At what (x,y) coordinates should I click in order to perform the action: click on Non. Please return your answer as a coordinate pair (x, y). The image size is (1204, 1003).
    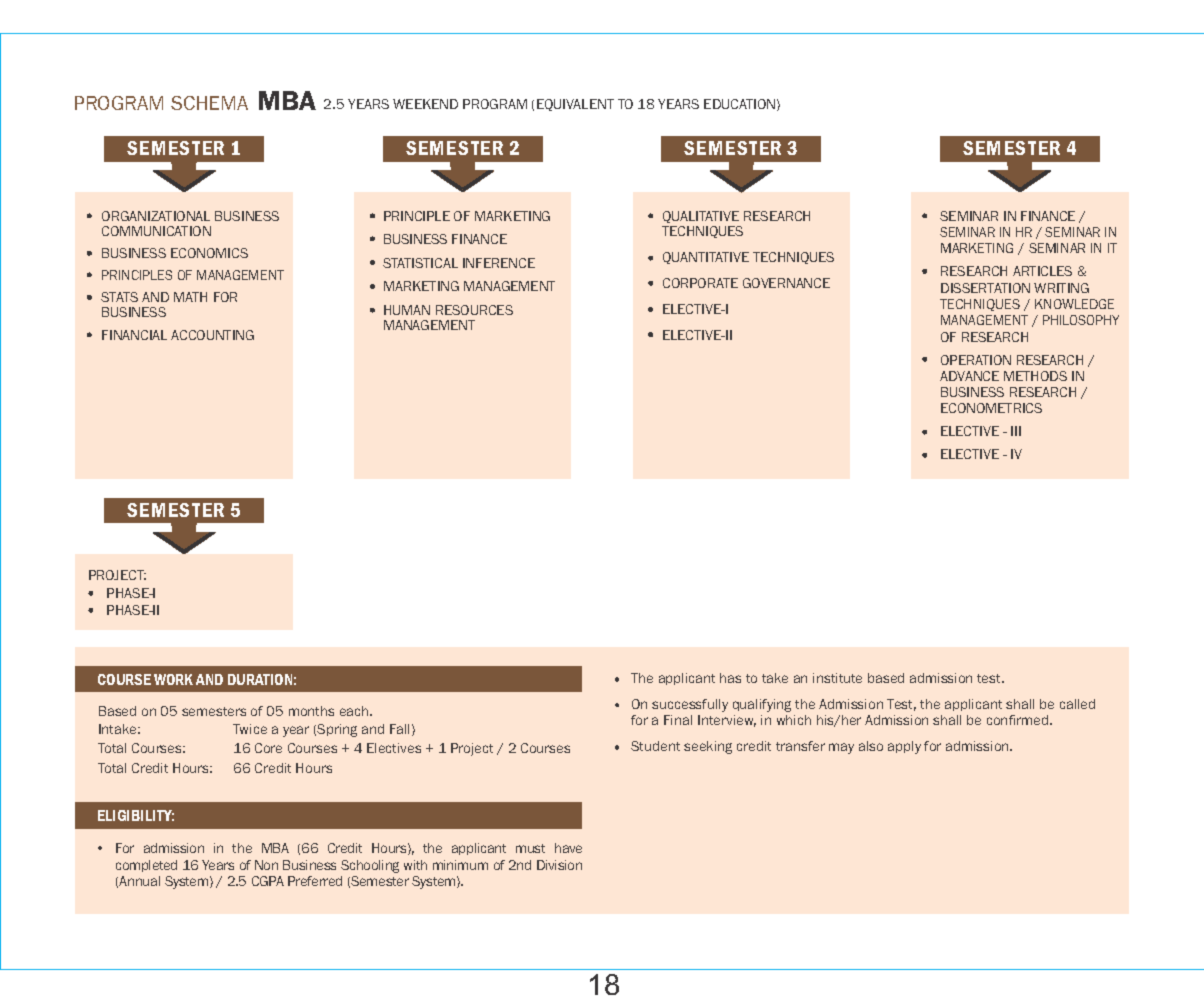
    Looking at the image, I should click on (266, 865).
